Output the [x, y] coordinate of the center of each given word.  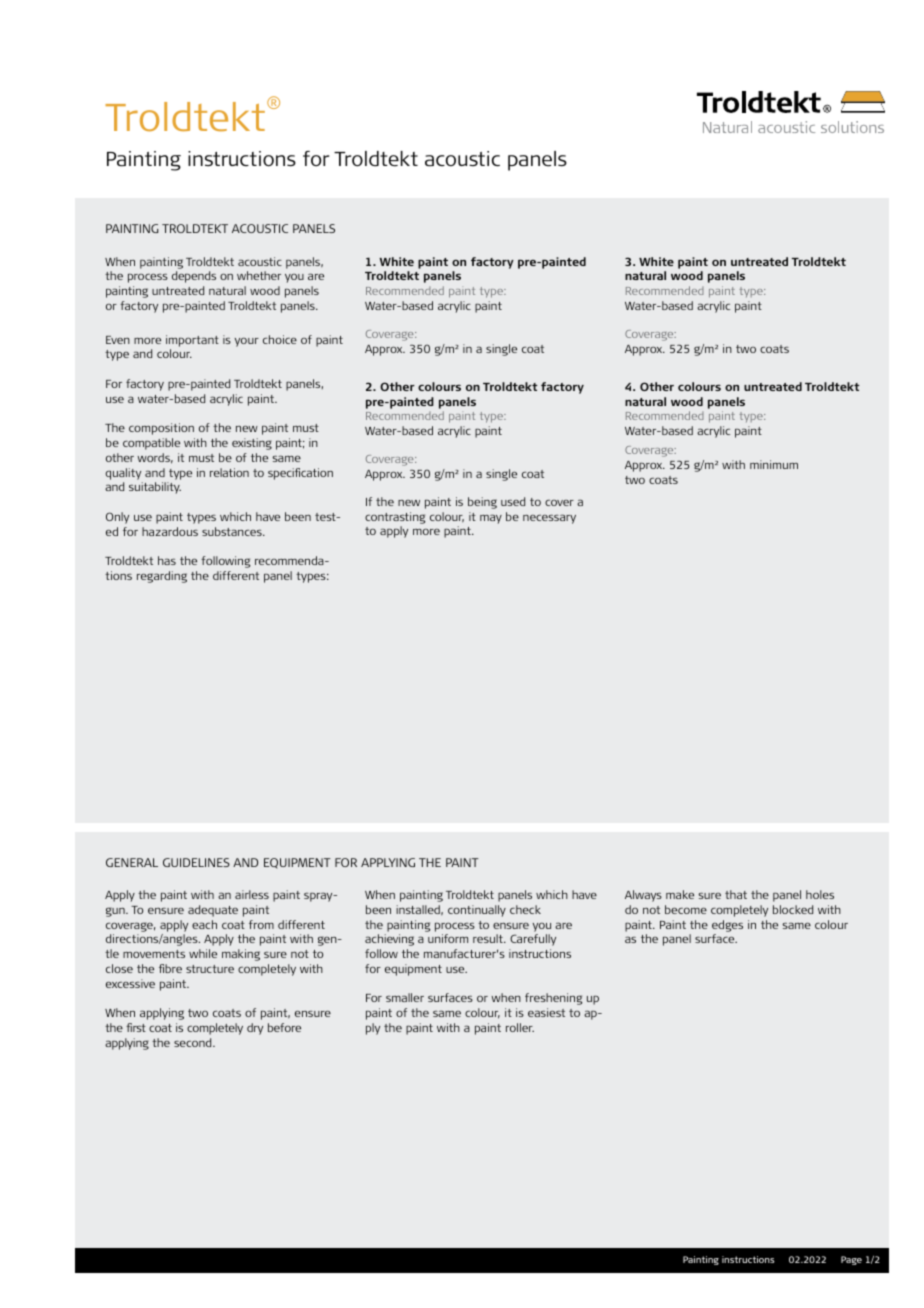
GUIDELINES [196, 862]
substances [233, 531]
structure [210, 969]
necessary [549, 519]
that [736, 894]
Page [851, 1260]
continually [477, 911]
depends [194, 277]
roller [520, 1027]
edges [727, 926]
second [194, 1042]
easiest [546, 1012]
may [491, 519]
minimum [774, 464]
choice [280, 339]
